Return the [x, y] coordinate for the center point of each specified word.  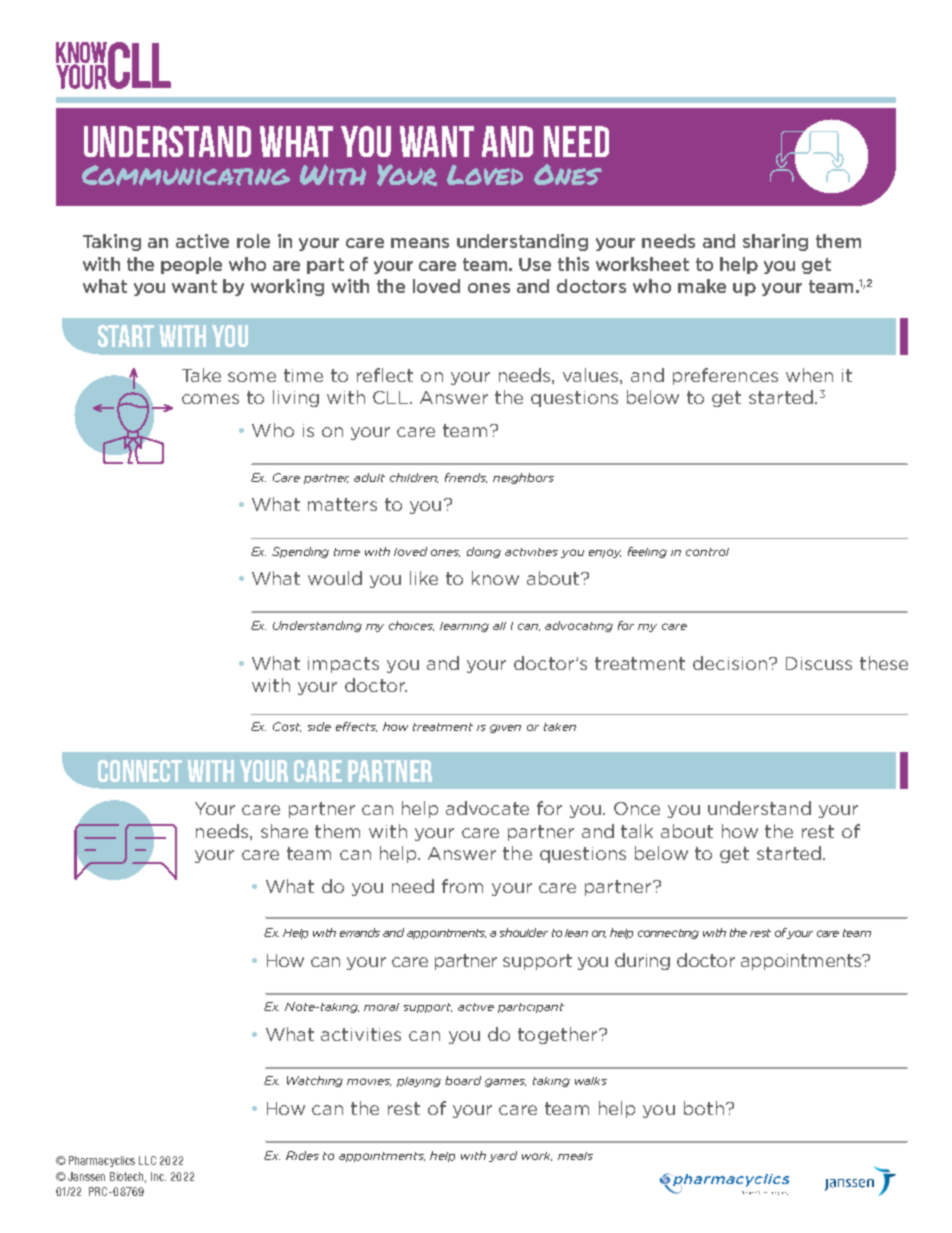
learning [464, 627]
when [809, 375]
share [284, 831]
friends [466, 478]
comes [210, 399]
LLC [147, 1160]
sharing [775, 242]
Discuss [819, 663]
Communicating [186, 175]
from [462, 886]
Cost [287, 727]
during [642, 961]
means [420, 243]
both [704, 1108]
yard [503, 1156]
